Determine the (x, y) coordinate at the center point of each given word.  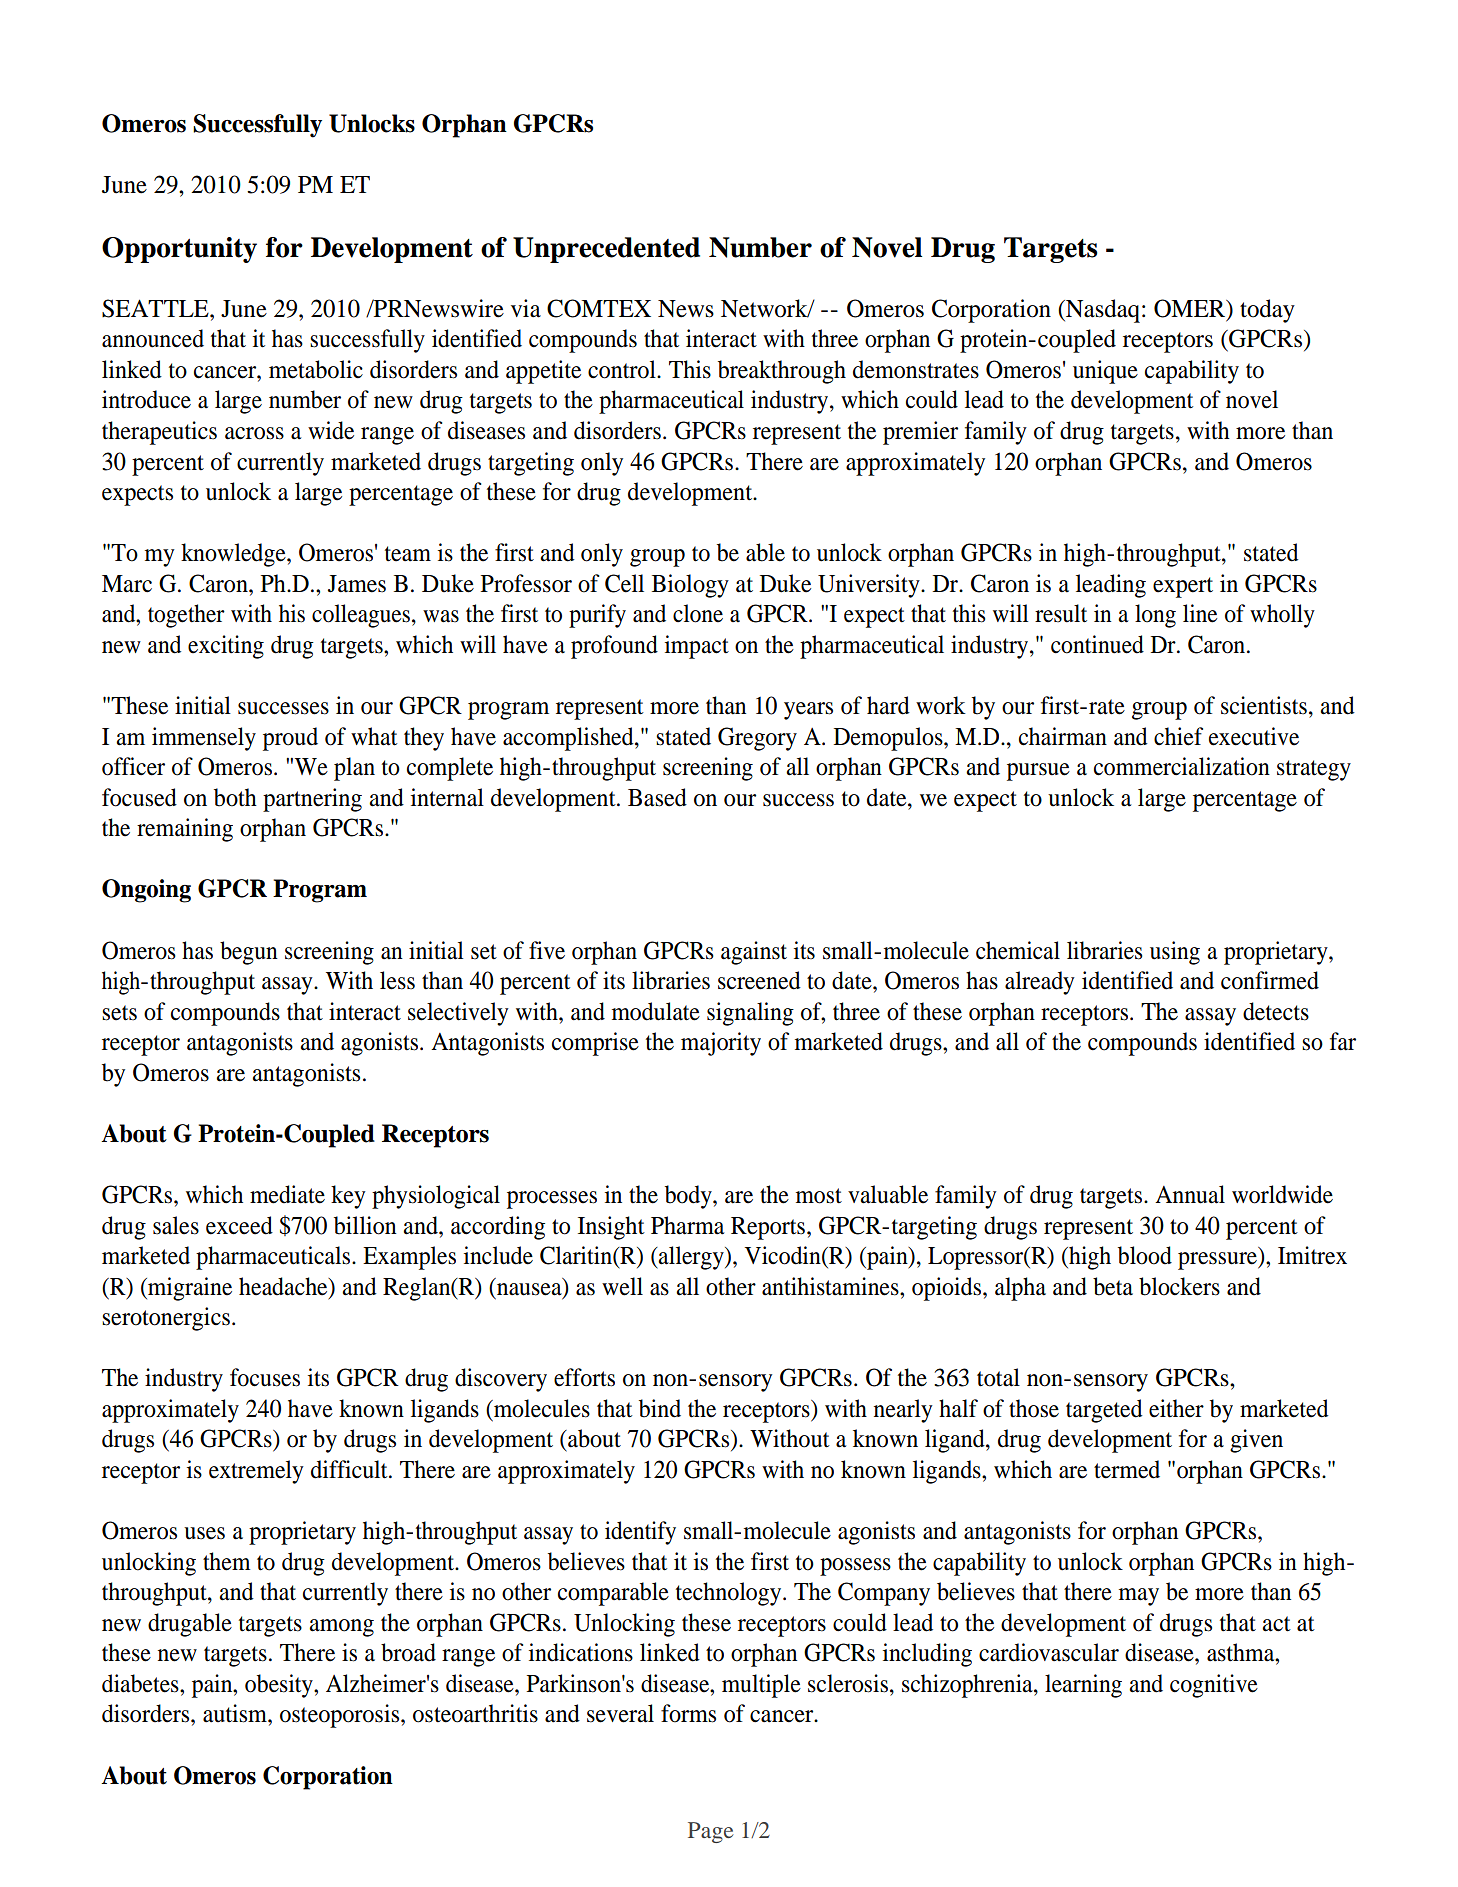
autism (236, 1713)
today (1267, 311)
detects (1276, 1011)
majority (721, 1044)
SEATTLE (156, 308)
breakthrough (782, 372)
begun (249, 953)
